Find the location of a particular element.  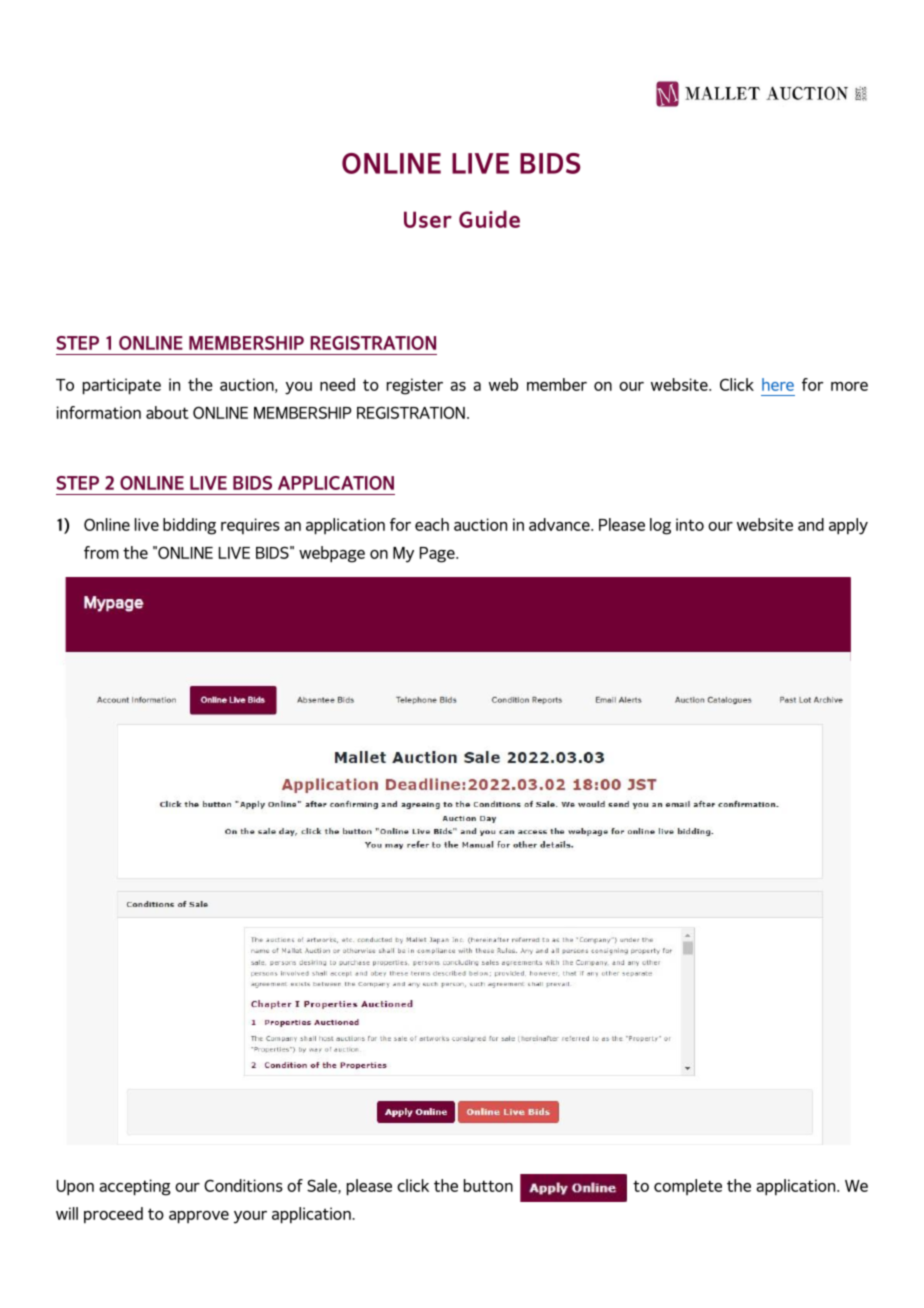

approve is located at coordinates (199, 1217).
